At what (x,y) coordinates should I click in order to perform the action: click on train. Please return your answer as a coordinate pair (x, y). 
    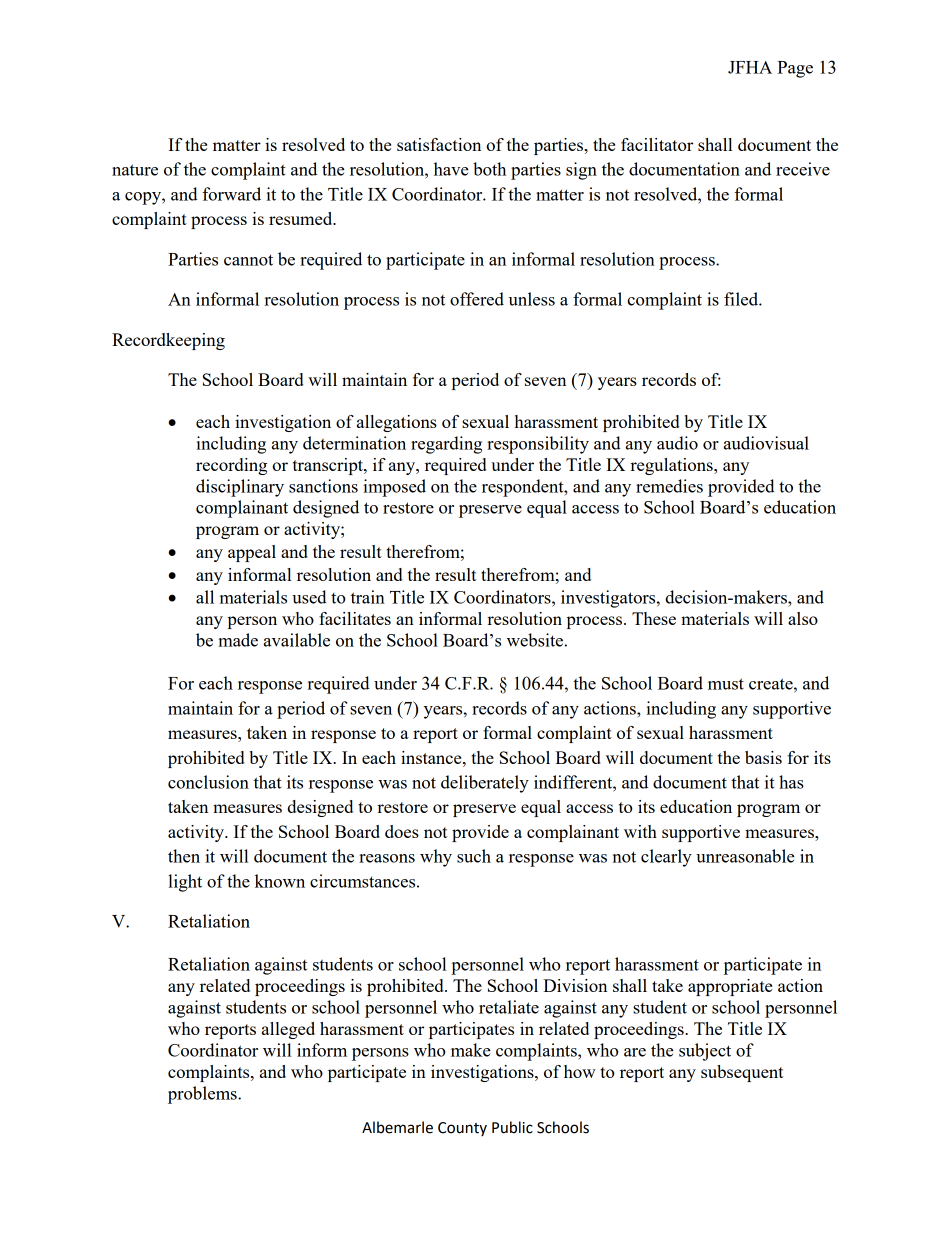
    Looking at the image, I should click on (368, 597).
